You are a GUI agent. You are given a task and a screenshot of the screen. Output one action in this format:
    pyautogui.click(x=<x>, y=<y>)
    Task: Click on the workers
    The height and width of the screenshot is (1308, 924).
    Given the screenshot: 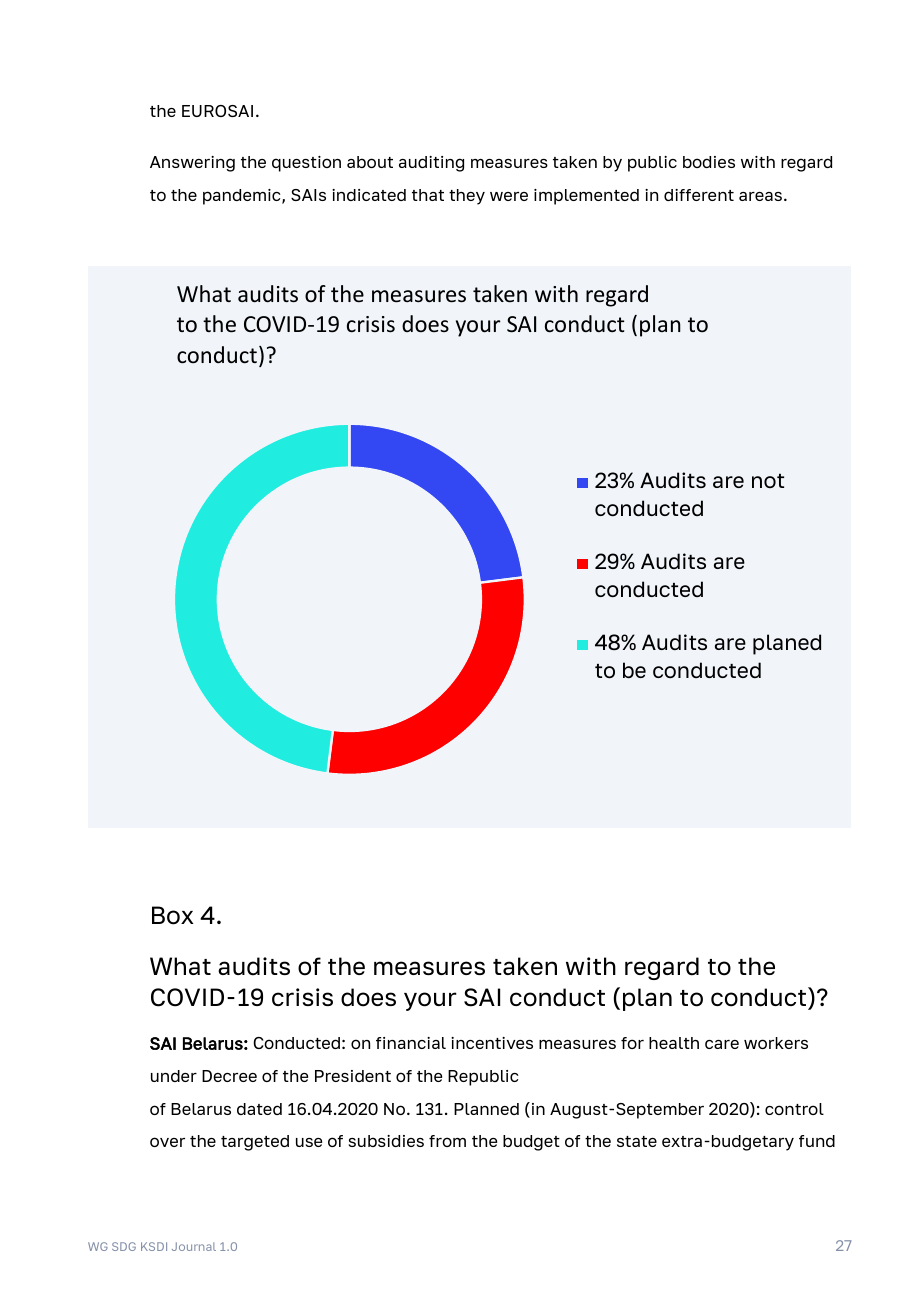 What is the action you would take?
    pyautogui.click(x=776, y=1043)
